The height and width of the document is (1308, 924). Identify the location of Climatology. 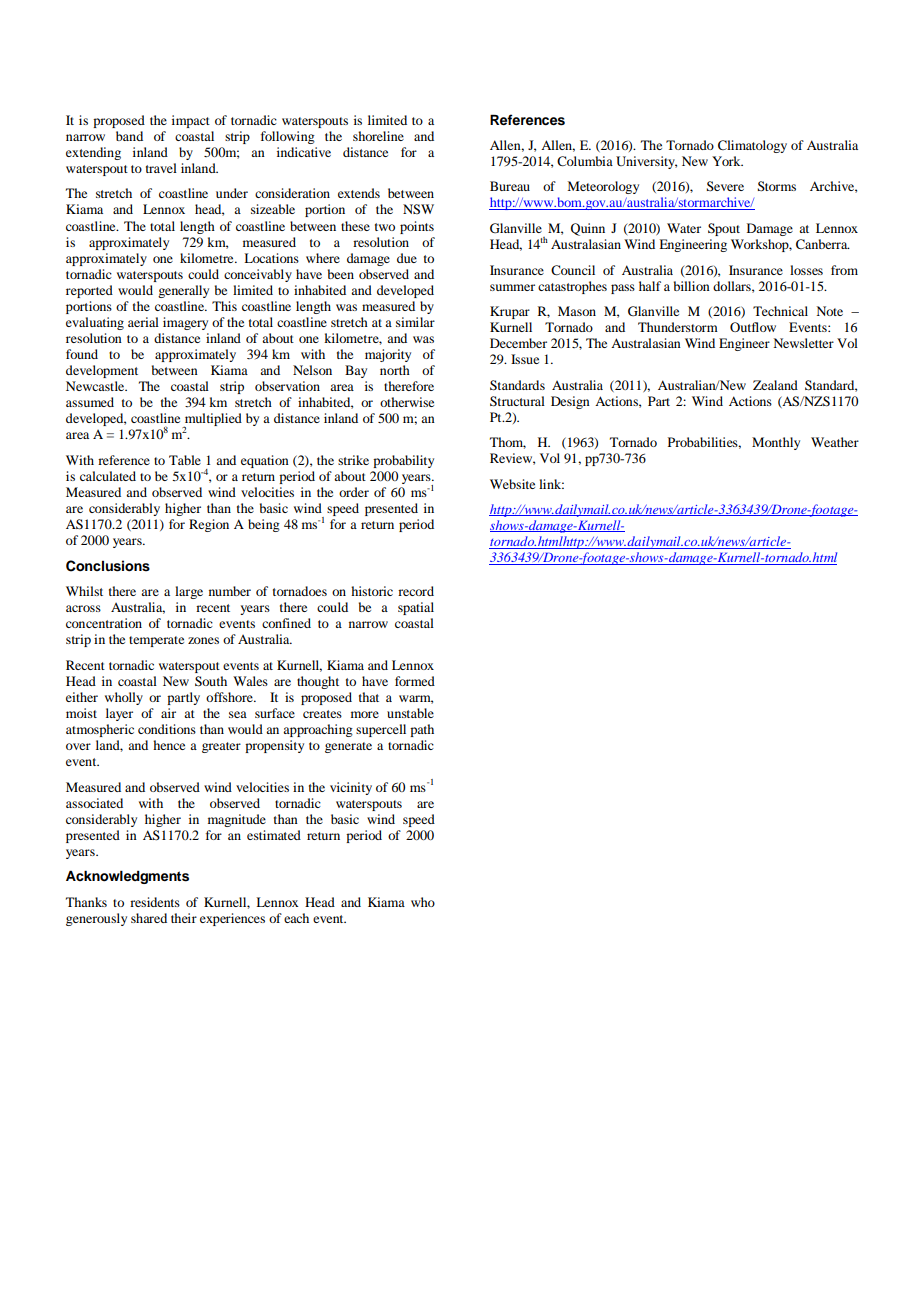
(752, 146).
